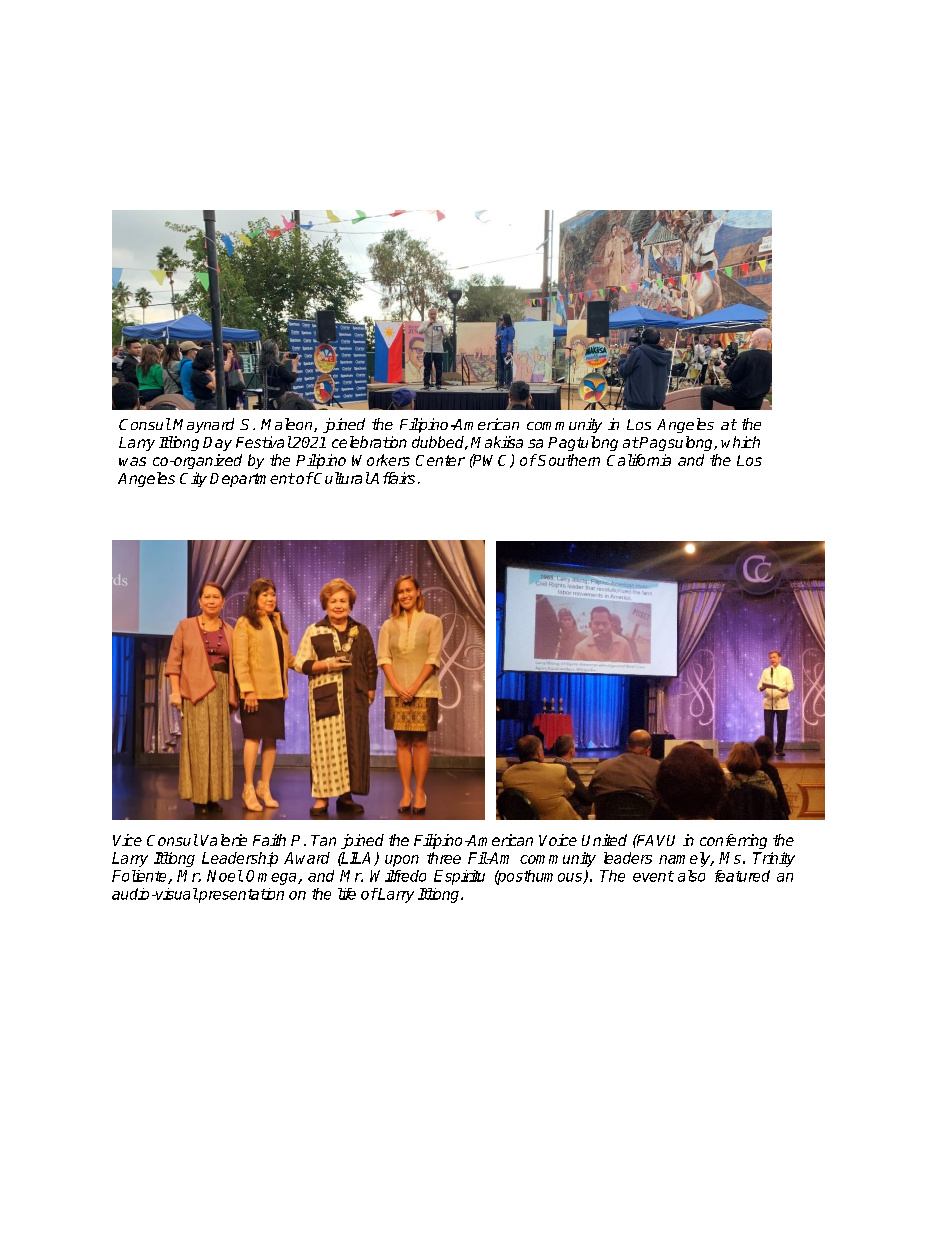 Image resolution: width=952 pixels, height=1233 pixels. Describe the element at coordinates (341, 478) in the screenshot. I see `Cultural` at that location.
